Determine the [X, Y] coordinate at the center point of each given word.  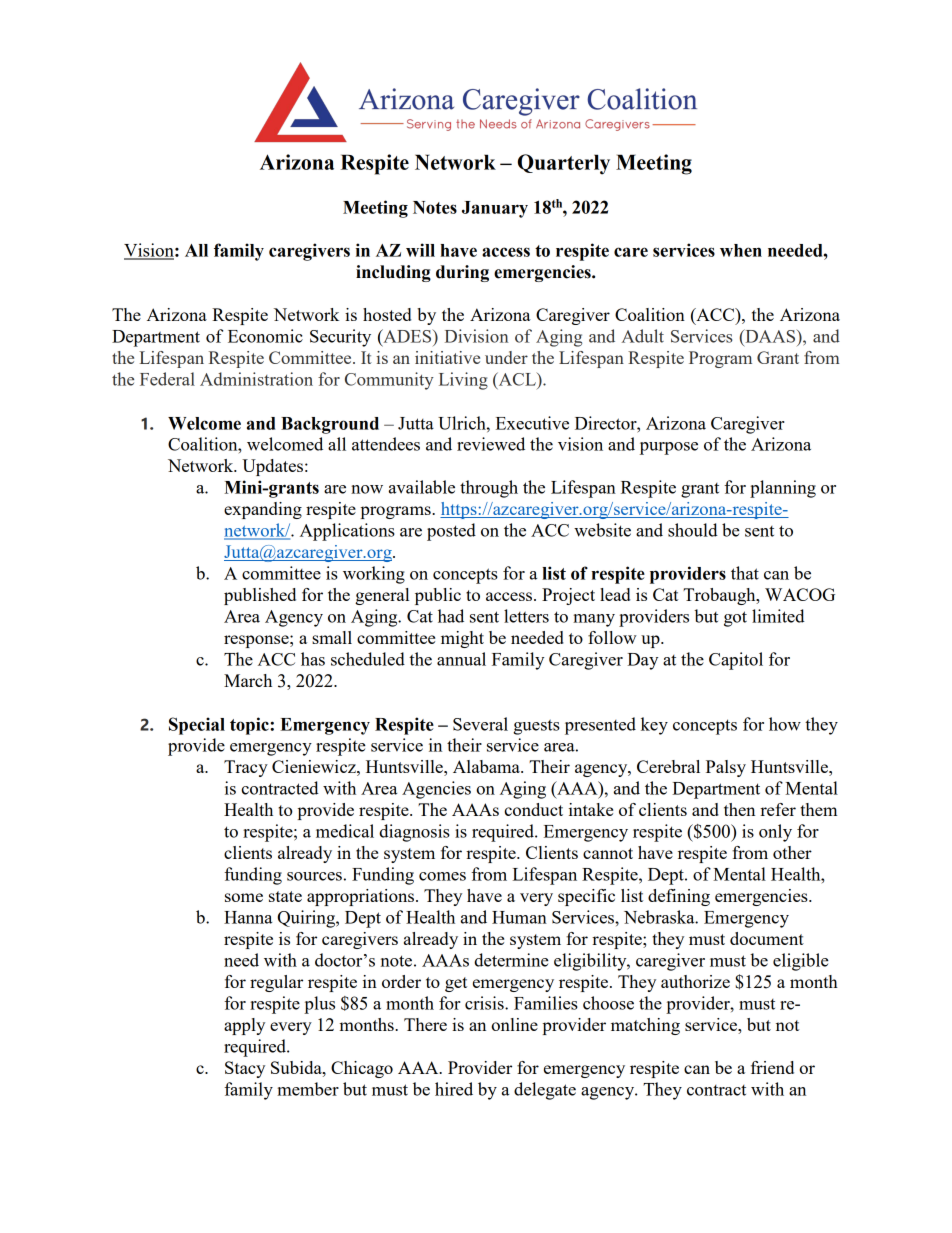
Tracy [246, 768]
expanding [263, 510]
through [489, 489]
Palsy [726, 768]
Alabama [487, 766]
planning [783, 489]
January [495, 209]
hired [454, 1089]
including [393, 273]
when [741, 250]
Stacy [245, 1069]
